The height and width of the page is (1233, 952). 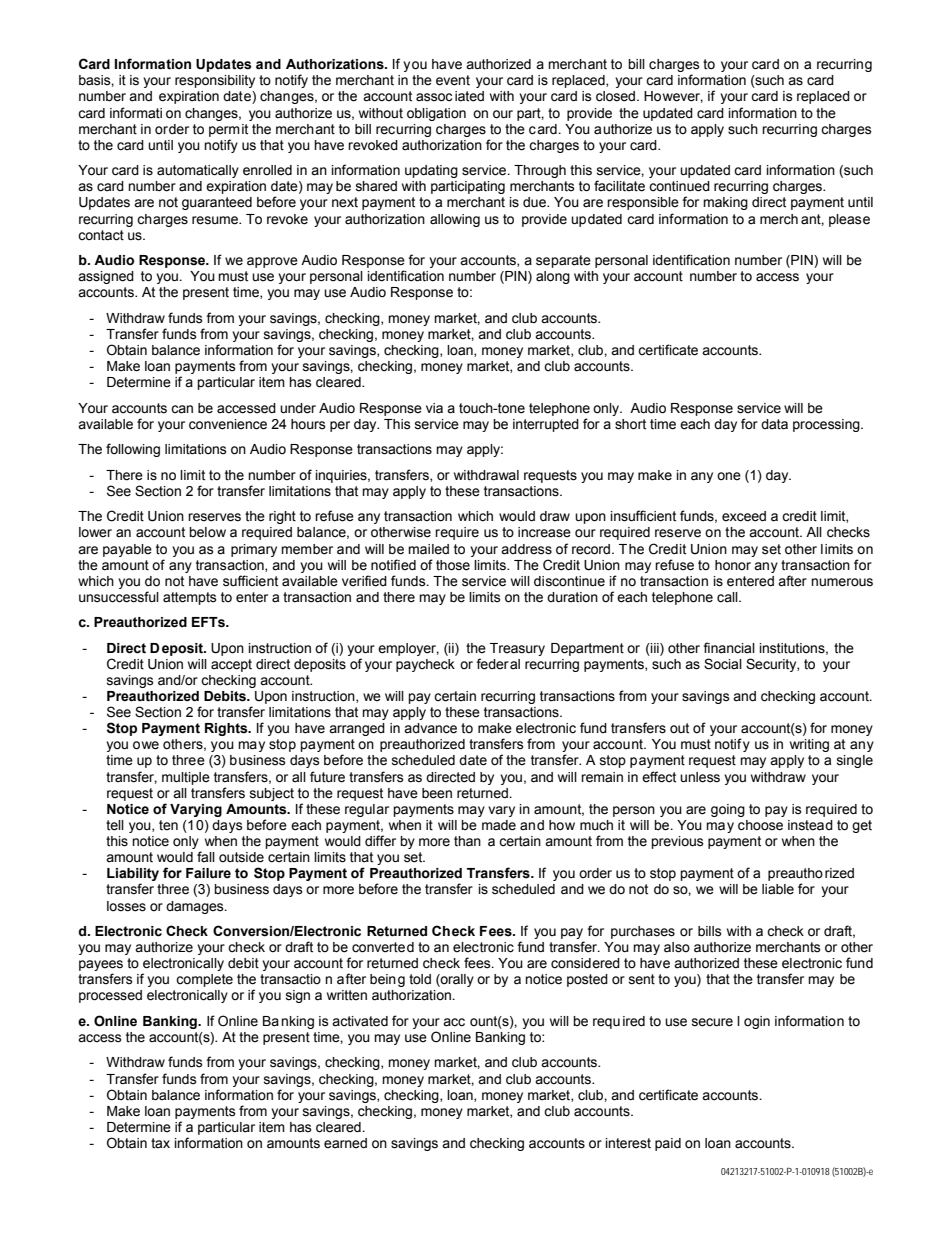 What do you see at coordinates (160, 1143) in the page?
I see `tax` at bounding box center [160, 1143].
